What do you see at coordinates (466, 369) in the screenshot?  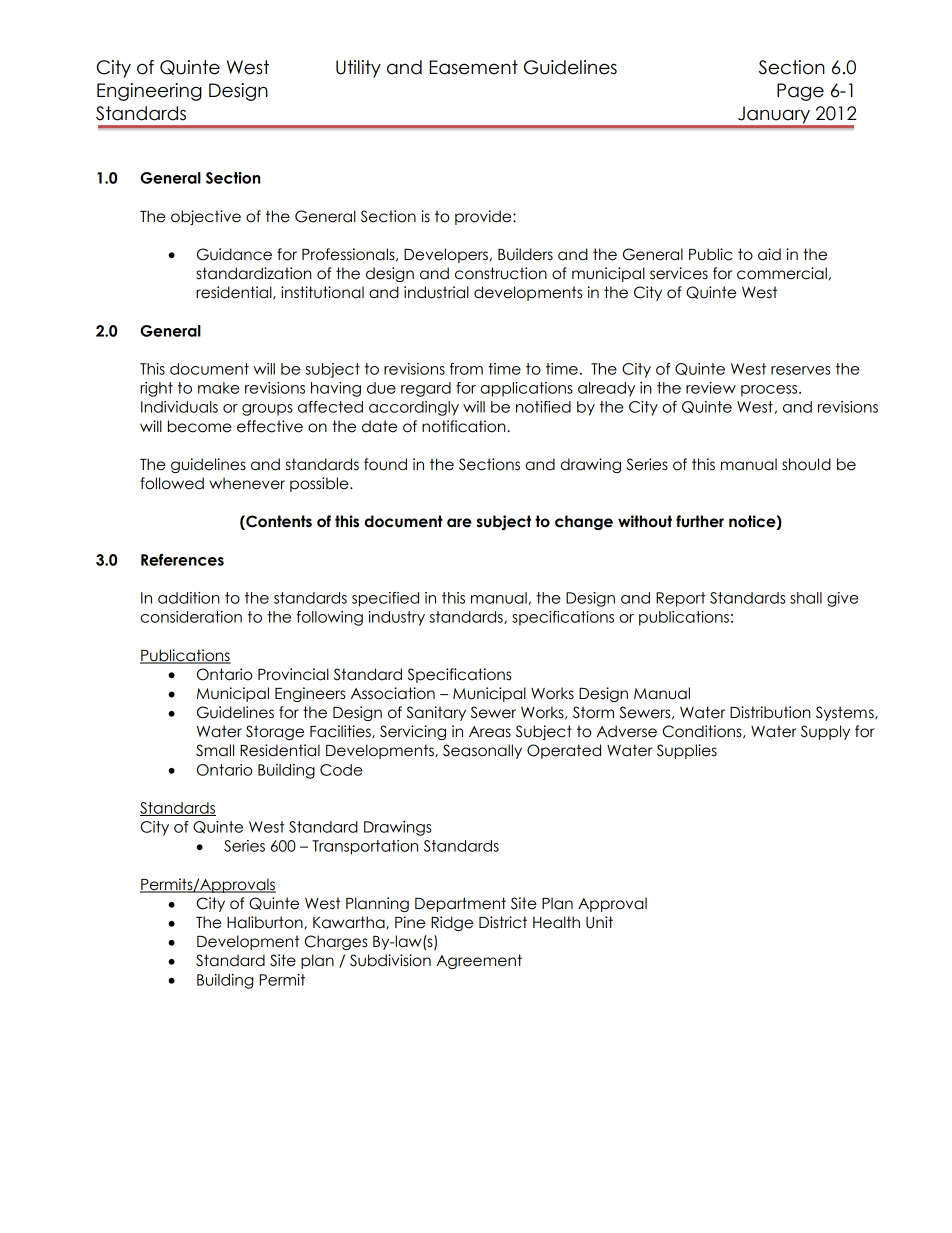 I see `from` at bounding box center [466, 369].
